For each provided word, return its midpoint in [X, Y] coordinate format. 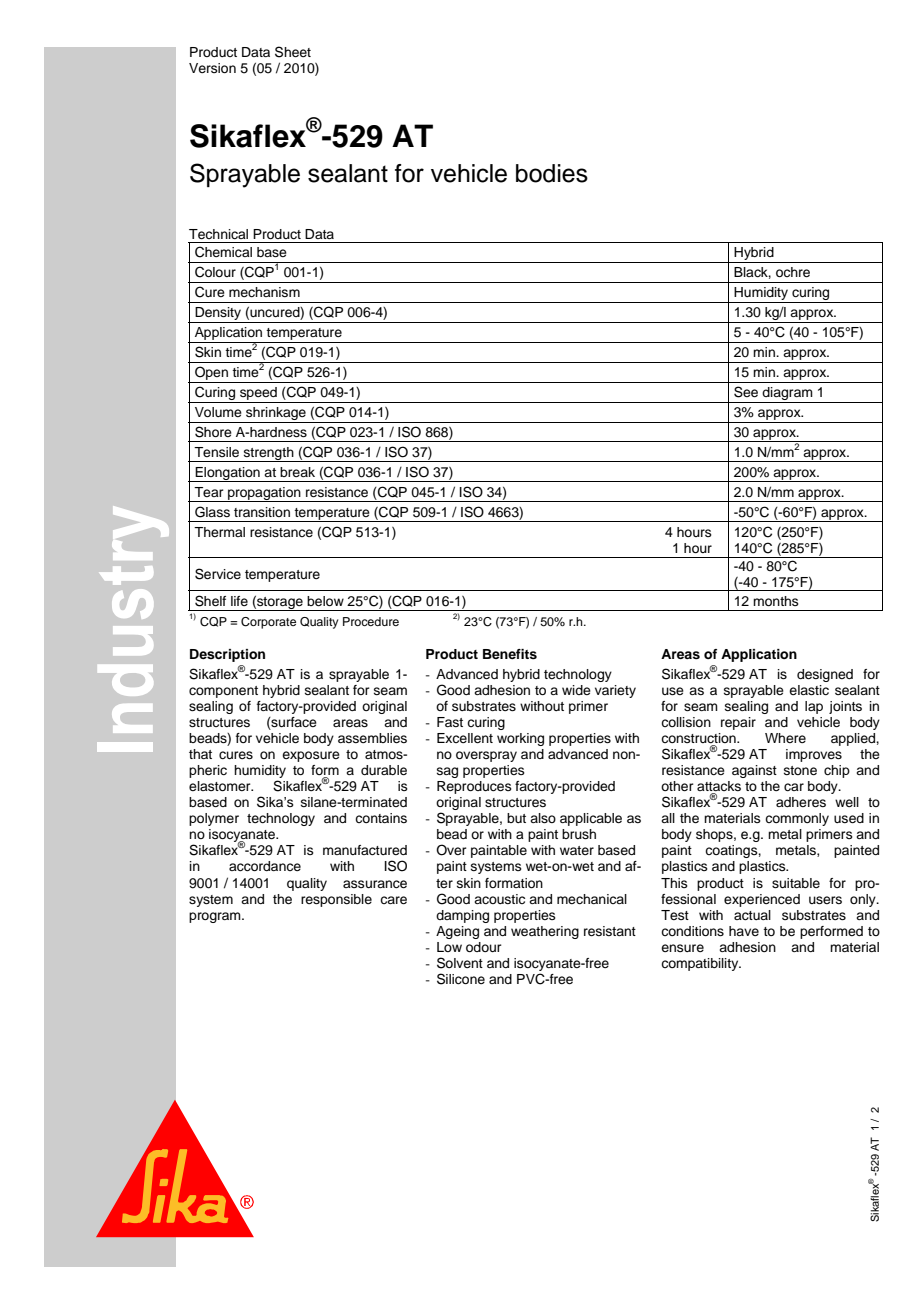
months [776, 601]
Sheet [293, 52]
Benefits [510, 654]
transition [262, 512]
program [216, 917]
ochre [793, 272]
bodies [552, 173]
